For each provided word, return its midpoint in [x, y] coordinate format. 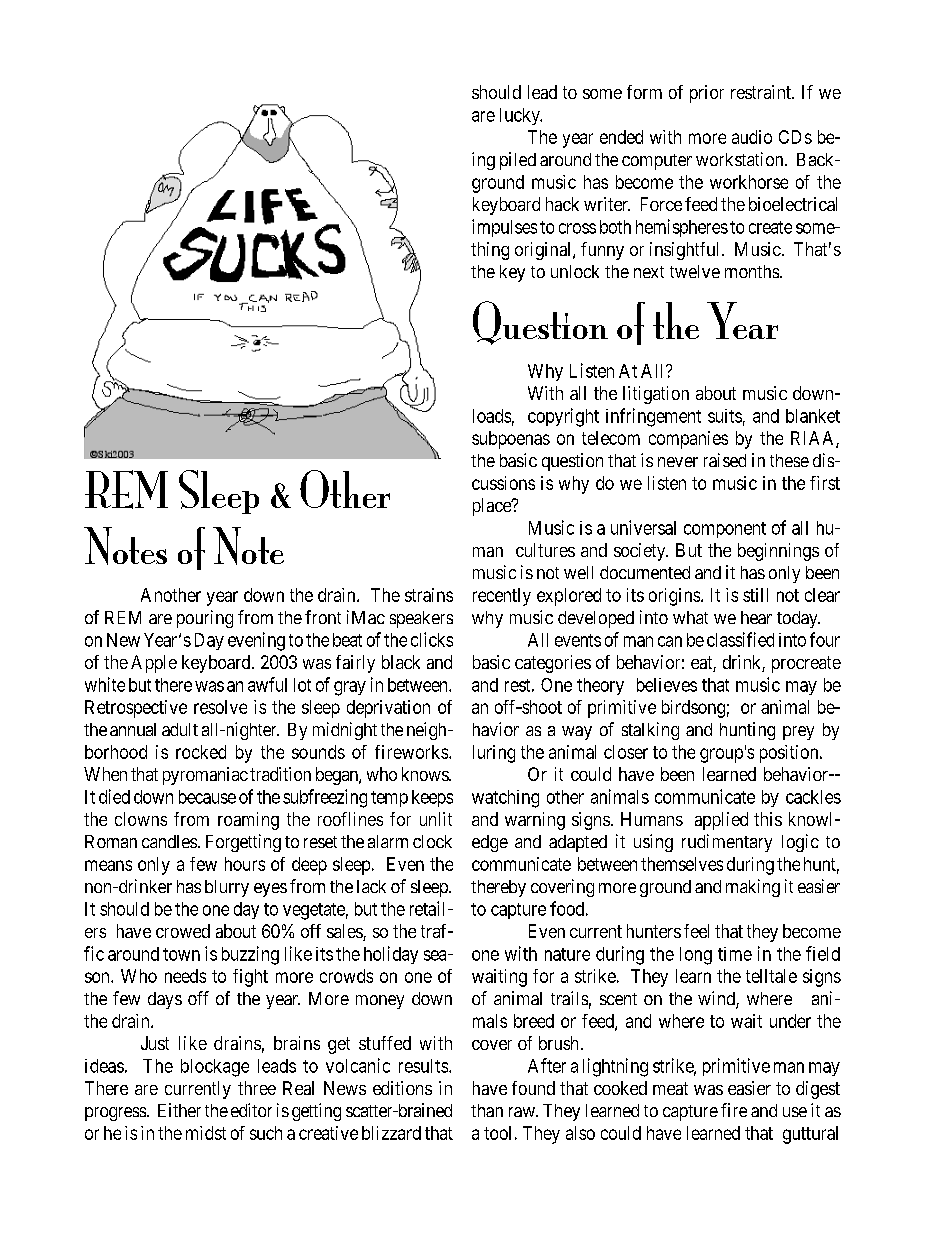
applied [721, 821]
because [207, 797]
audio [752, 137]
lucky [521, 116]
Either [179, 1110]
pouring [205, 619]
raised [725, 460]
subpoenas [511, 440]
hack [562, 204]
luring [494, 754]
